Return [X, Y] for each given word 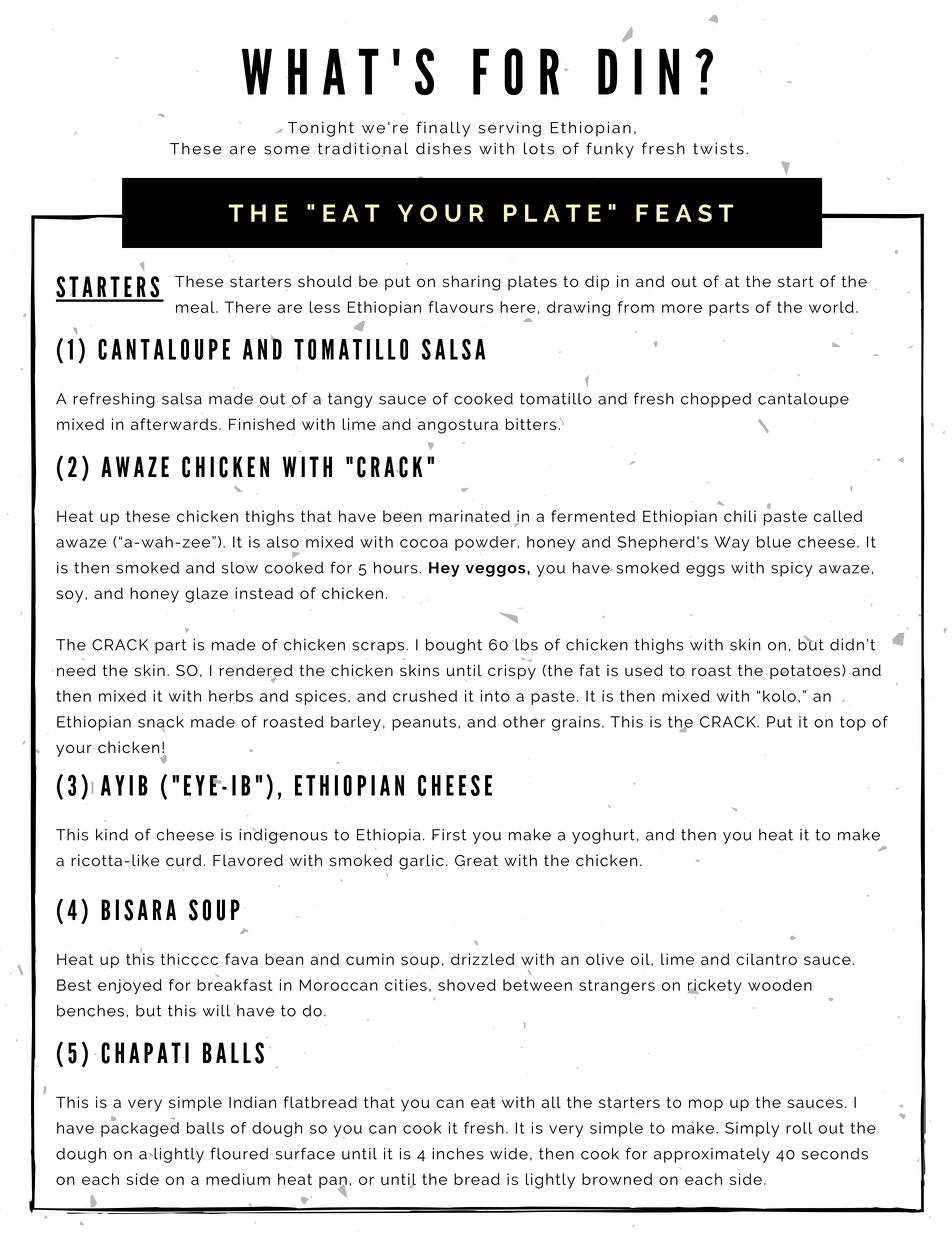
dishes [443, 148]
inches [458, 1154]
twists [718, 148]
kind [112, 835]
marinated [469, 516]
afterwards [174, 424]
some [287, 150]
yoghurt [603, 836]
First [449, 835]
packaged [140, 1128]
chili [740, 516]
